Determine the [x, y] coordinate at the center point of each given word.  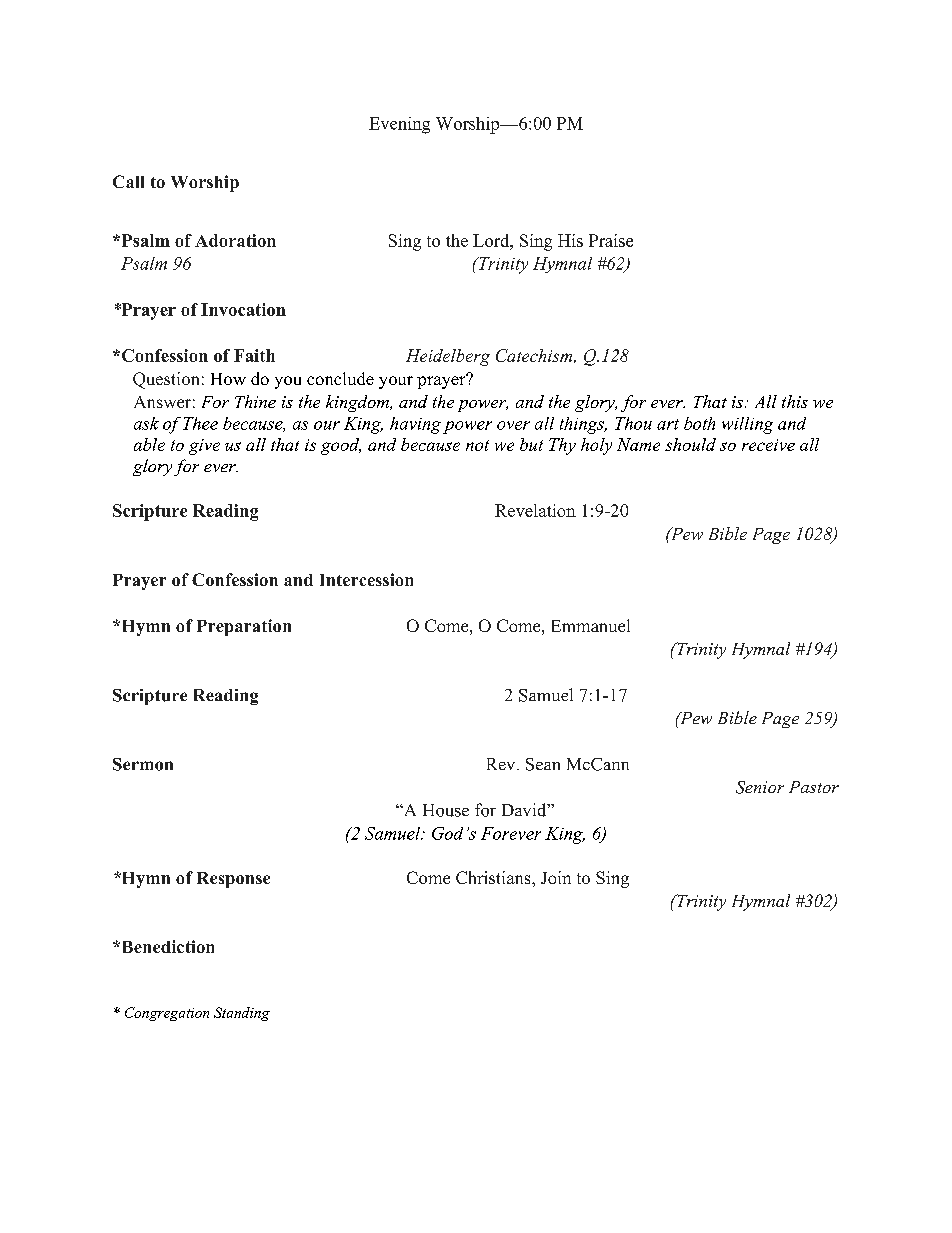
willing [747, 425]
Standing [242, 1014]
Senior [760, 787]
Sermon [143, 764]
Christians [494, 877]
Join [556, 877]
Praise [611, 240]
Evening [399, 125]
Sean [543, 764]
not [477, 445]
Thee [200, 423]
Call [128, 181]
